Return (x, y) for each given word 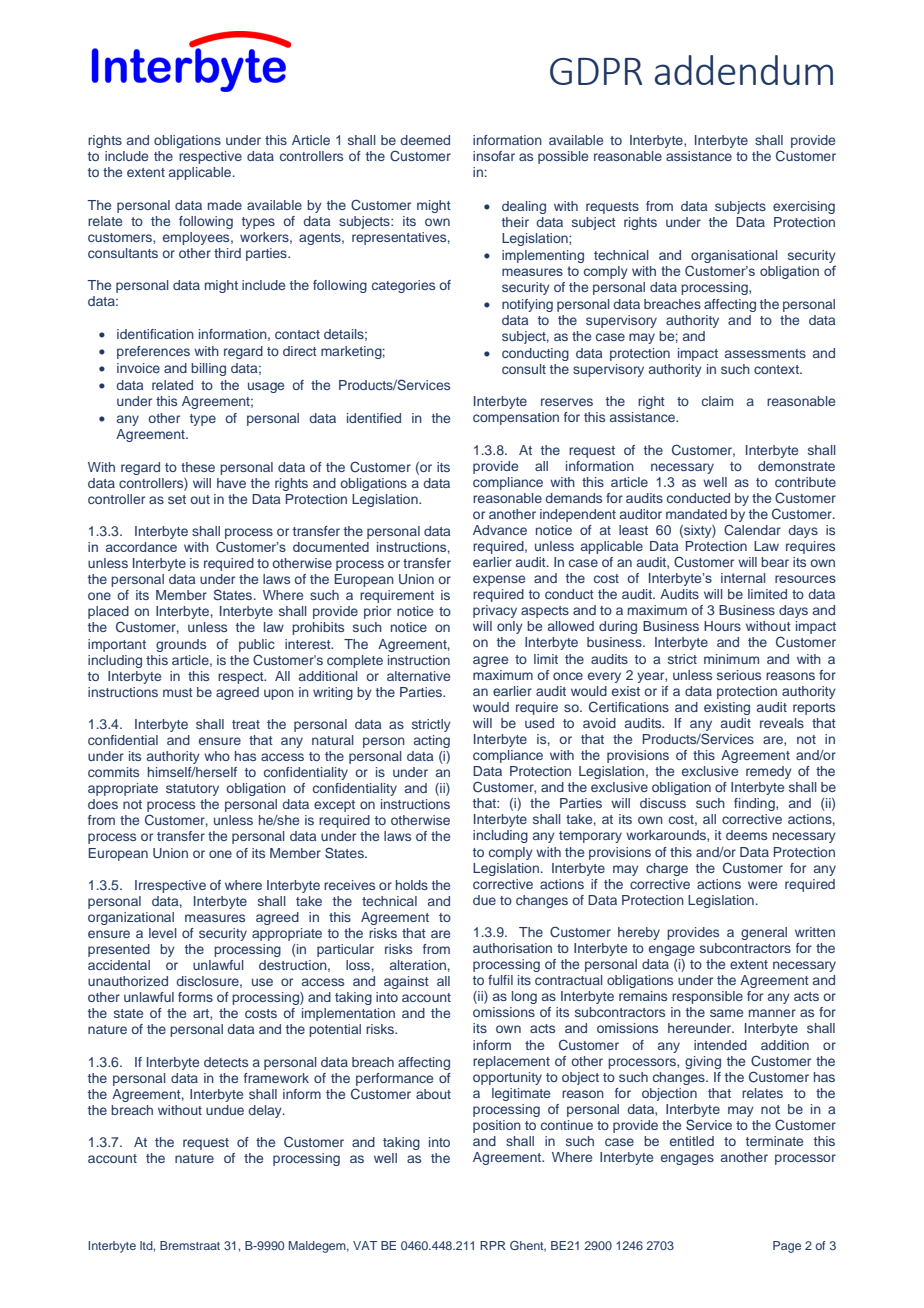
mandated (696, 514)
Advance (500, 530)
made (225, 205)
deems (746, 835)
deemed (425, 140)
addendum (744, 70)
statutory (192, 790)
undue (225, 1110)
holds (412, 885)
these (198, 467)
